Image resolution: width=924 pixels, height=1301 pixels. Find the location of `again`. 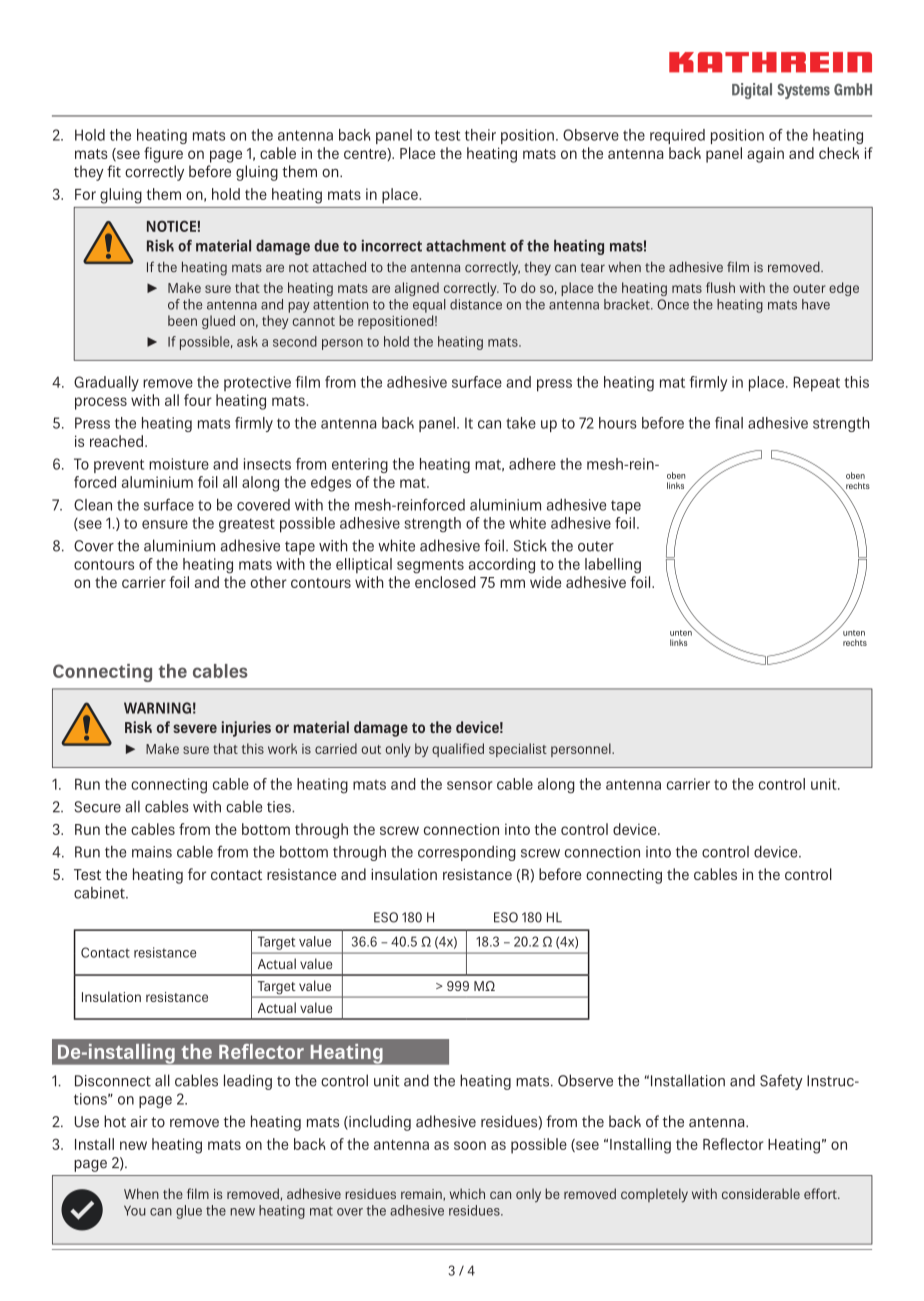

again is located at coordinates (765, 155).
